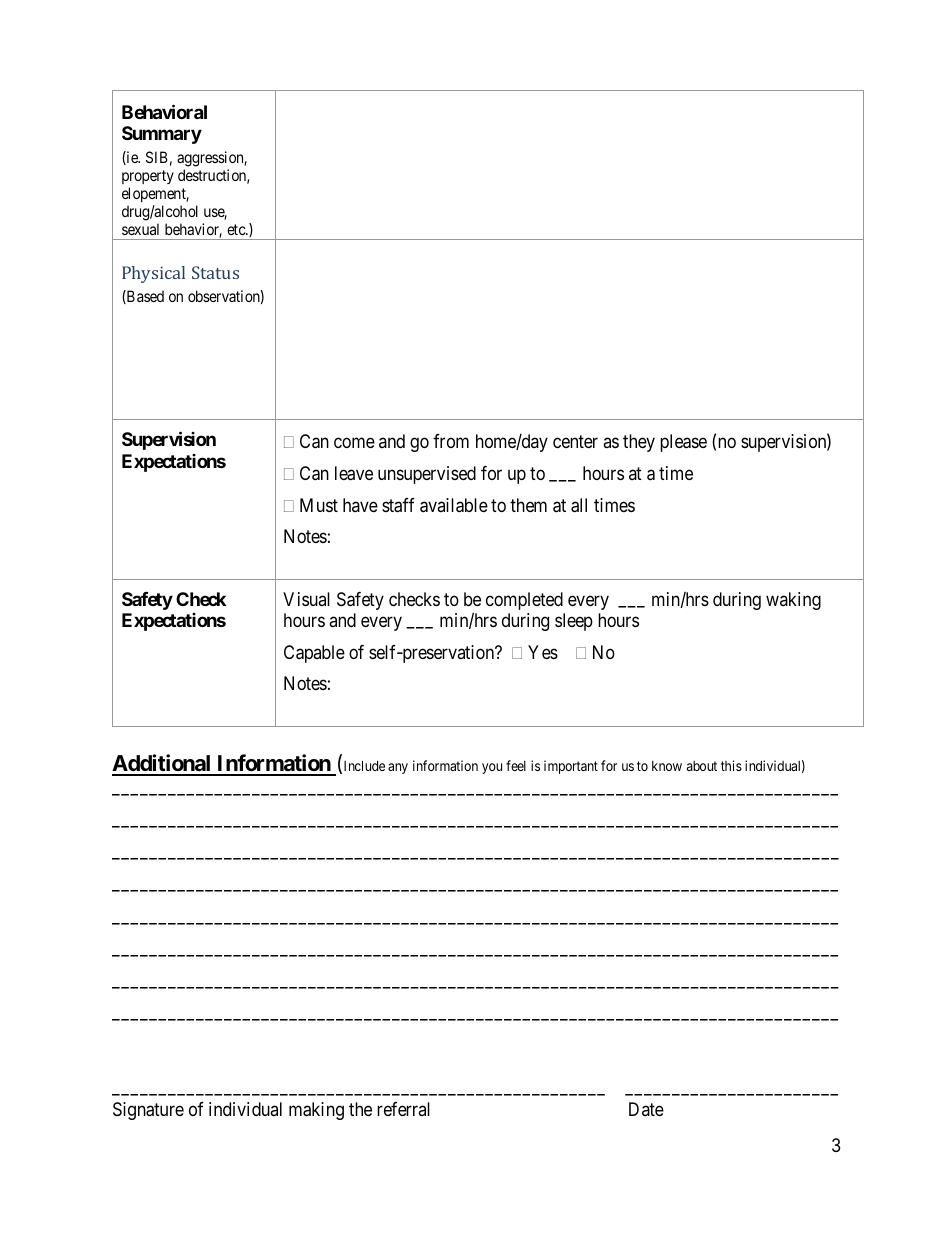 The image size is (952, 1233). What do you see at coordinates (354, 442) in the screenshot?
I see `come` at bounding box center [354, 442].
